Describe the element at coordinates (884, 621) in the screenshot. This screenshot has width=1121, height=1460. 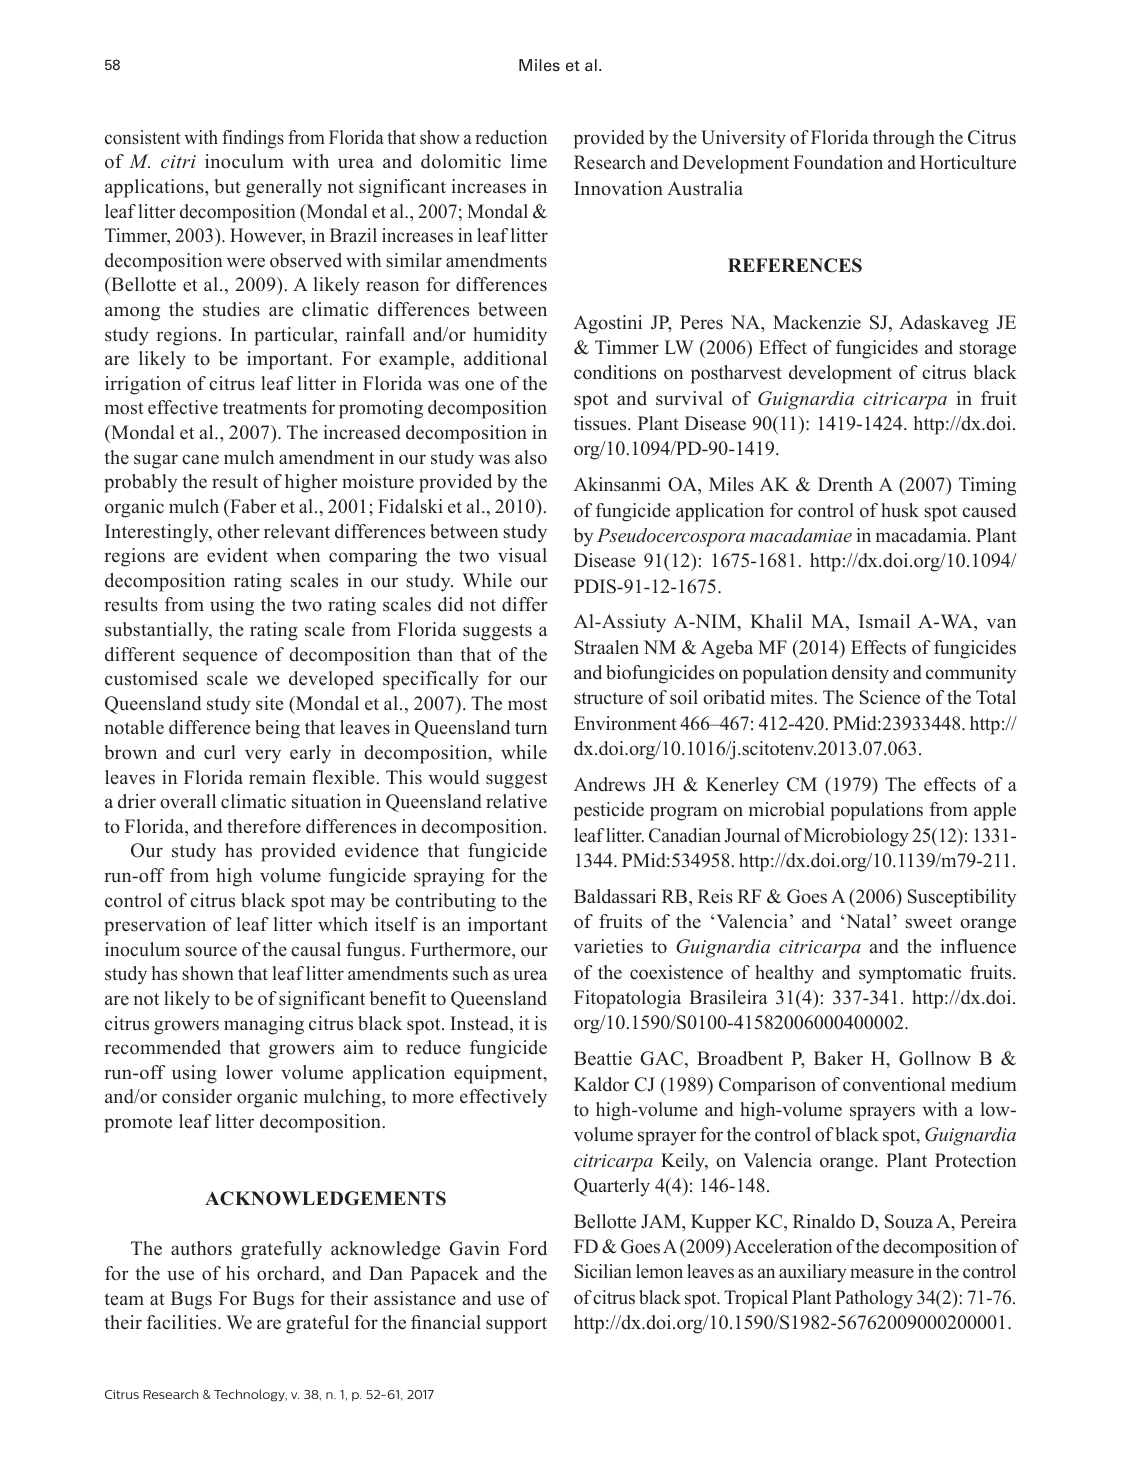
I see `Ismail` at that location.
